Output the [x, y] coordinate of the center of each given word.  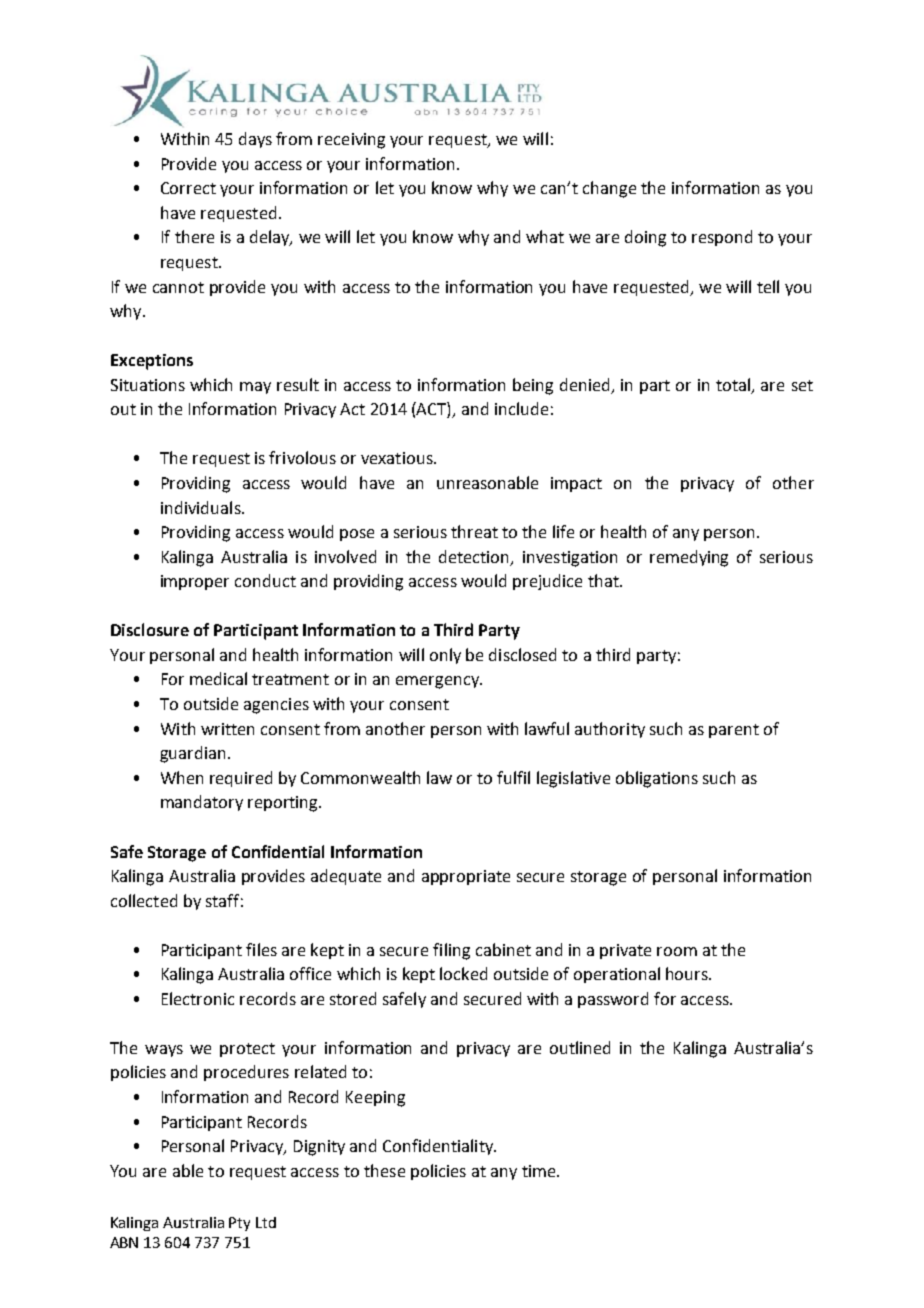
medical [218, 678]
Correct [188, 188]
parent [734, 731]
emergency [439, 682]
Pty [239, 1224]
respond [722, 238]
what [545, 236]
